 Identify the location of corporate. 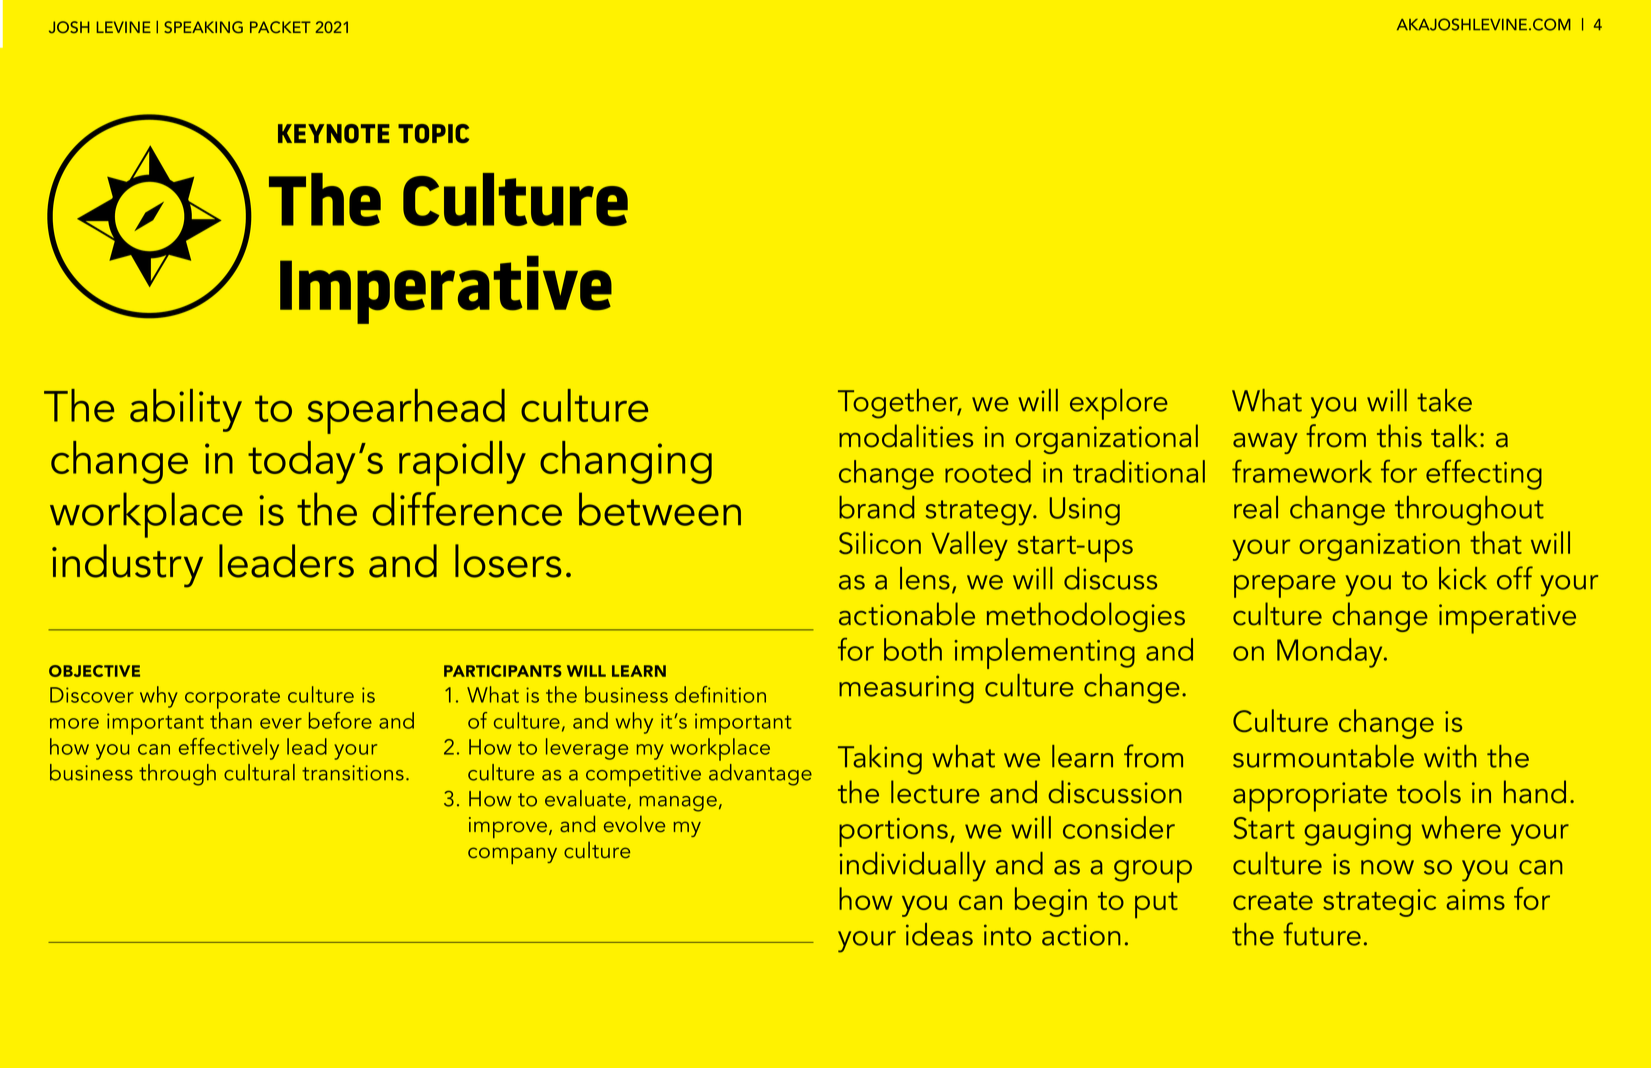
(232, 699).
